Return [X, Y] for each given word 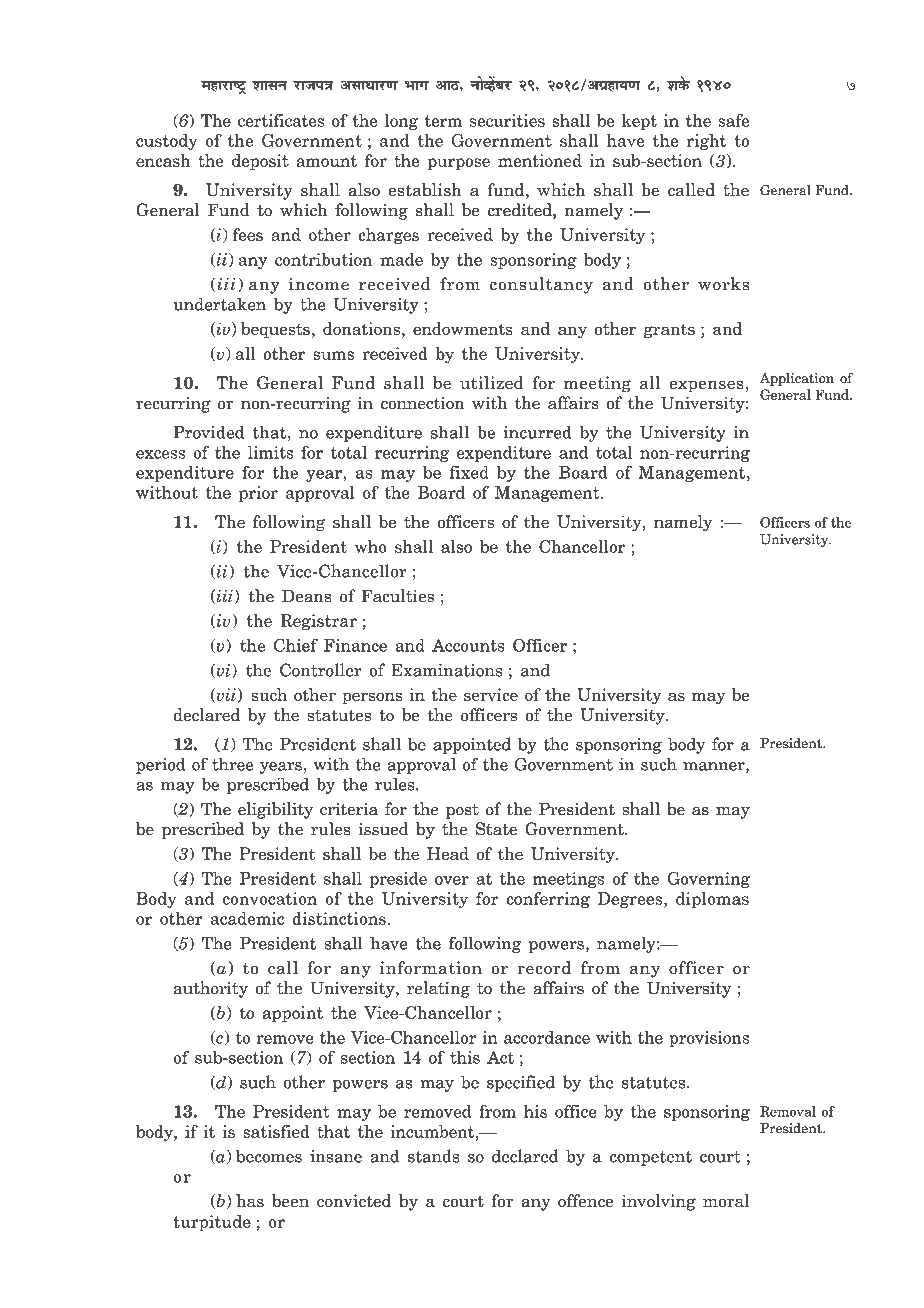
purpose [458, 164]
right [706, 142]
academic [247, 918]
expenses [706, 386]
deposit [260, 162]
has [250, 1201]
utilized [491, 382]
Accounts [468, 645]
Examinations [447, 670]
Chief [296, 645]
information [431, 968]
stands [434, 1156]
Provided [209, 432]
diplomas [712, 900]
